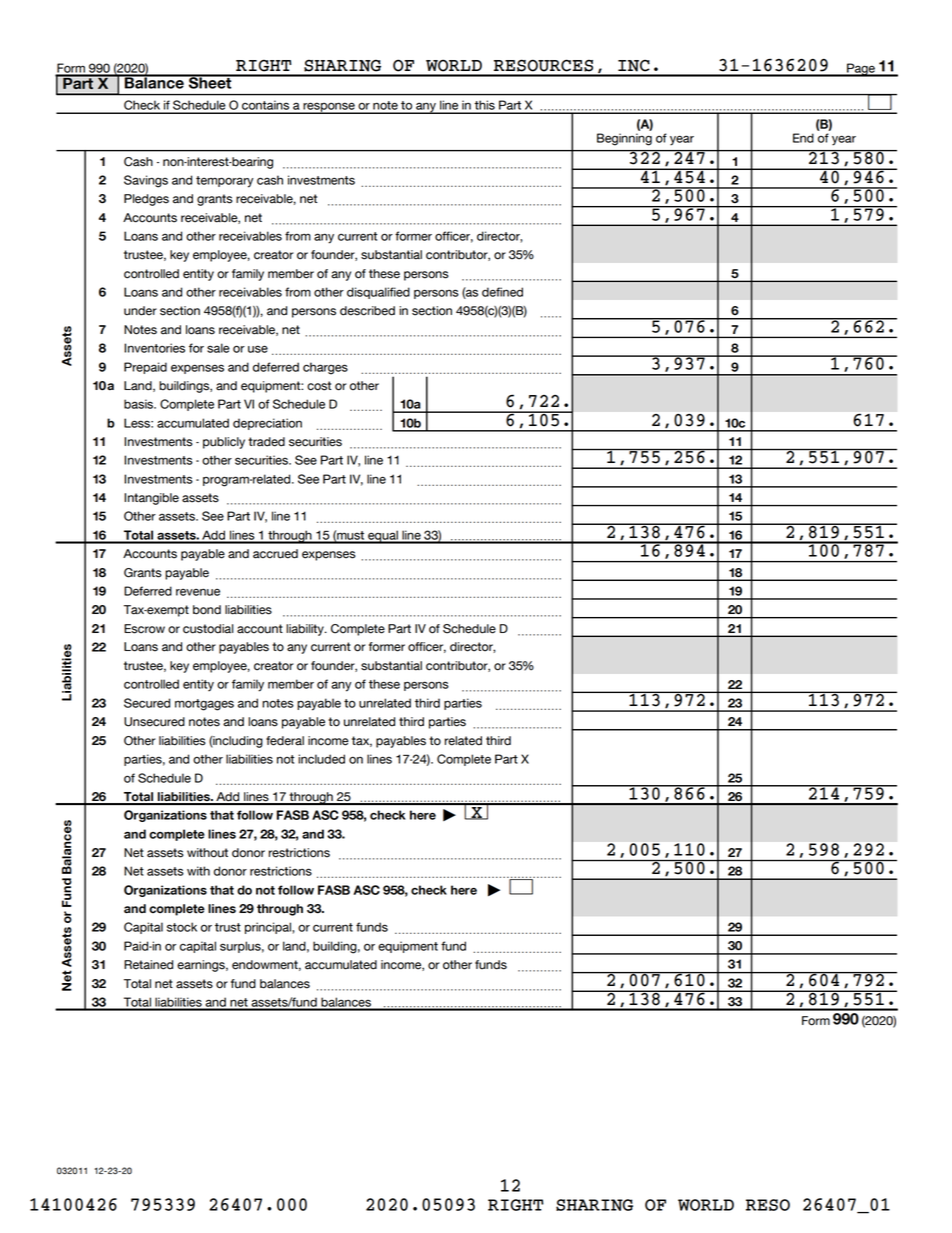  What do you see at coordinates (210, 82) in the image?
I see `Sheet` at bounding box center [210, 82].
